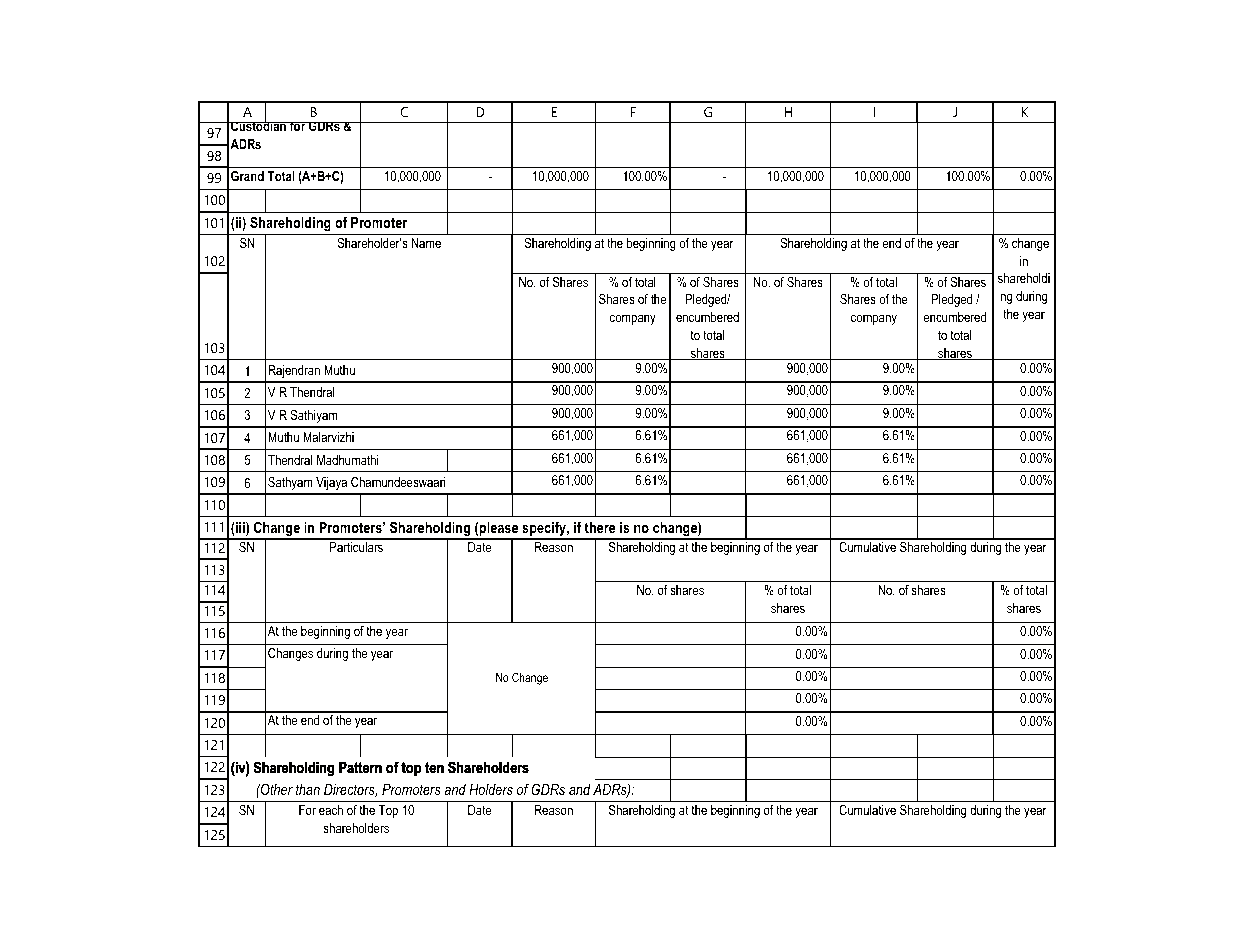 This page has width=1233, height=952. I want to click on each, so click(331, 810).
